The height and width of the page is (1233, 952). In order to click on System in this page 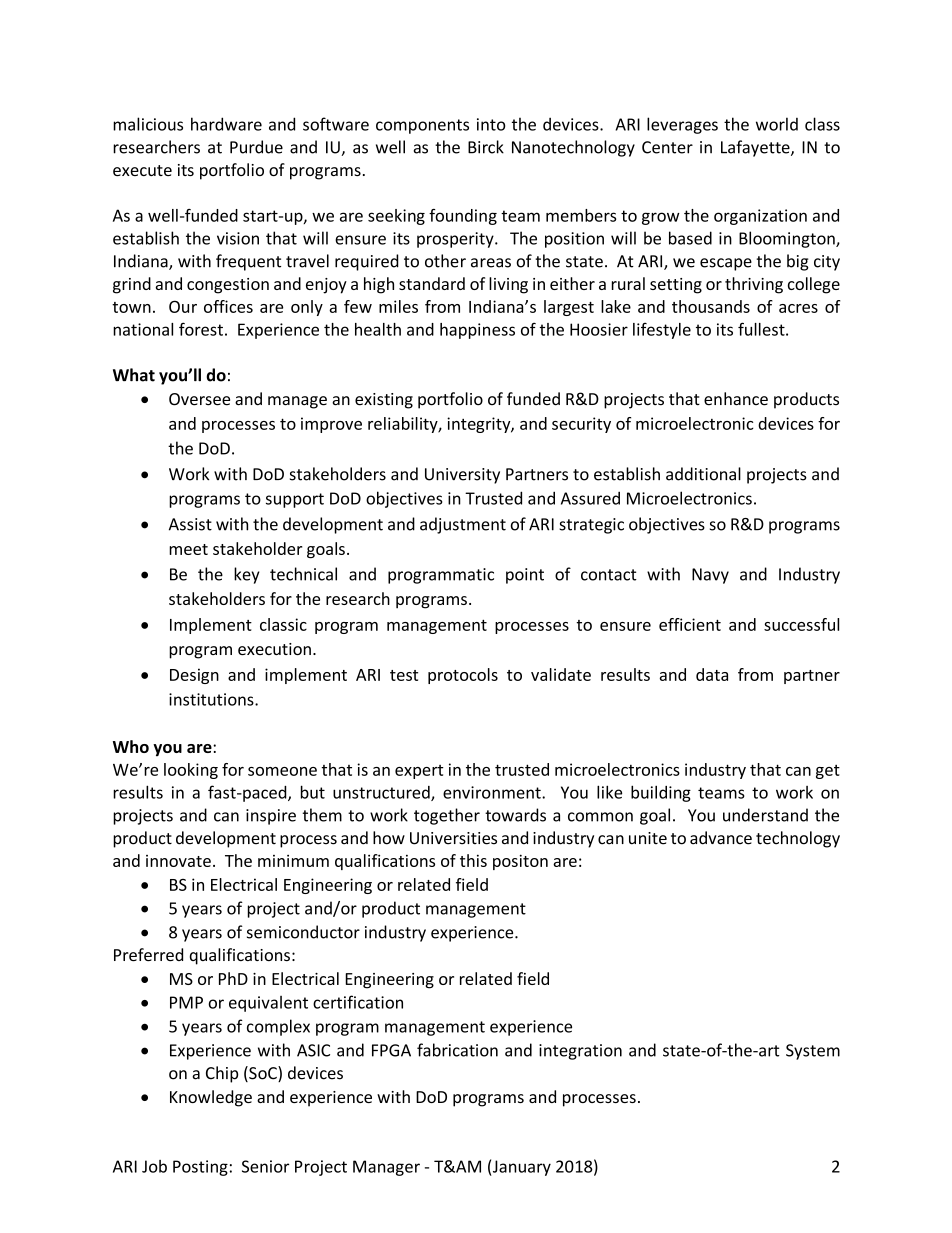, I will do `click(813, 1052)`.
